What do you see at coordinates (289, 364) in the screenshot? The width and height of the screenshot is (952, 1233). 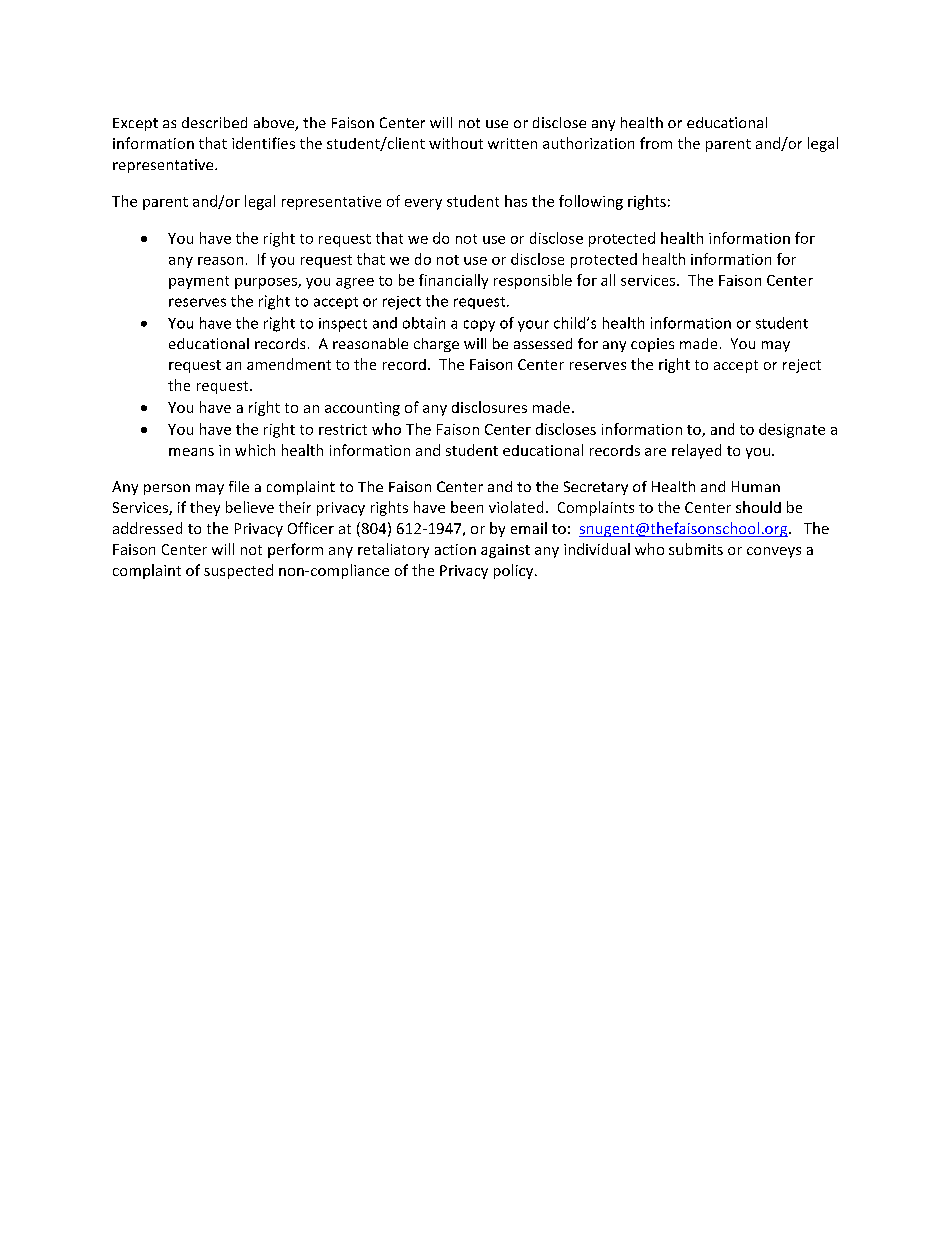 I see `amendment` at bounding box center [289, 364].
